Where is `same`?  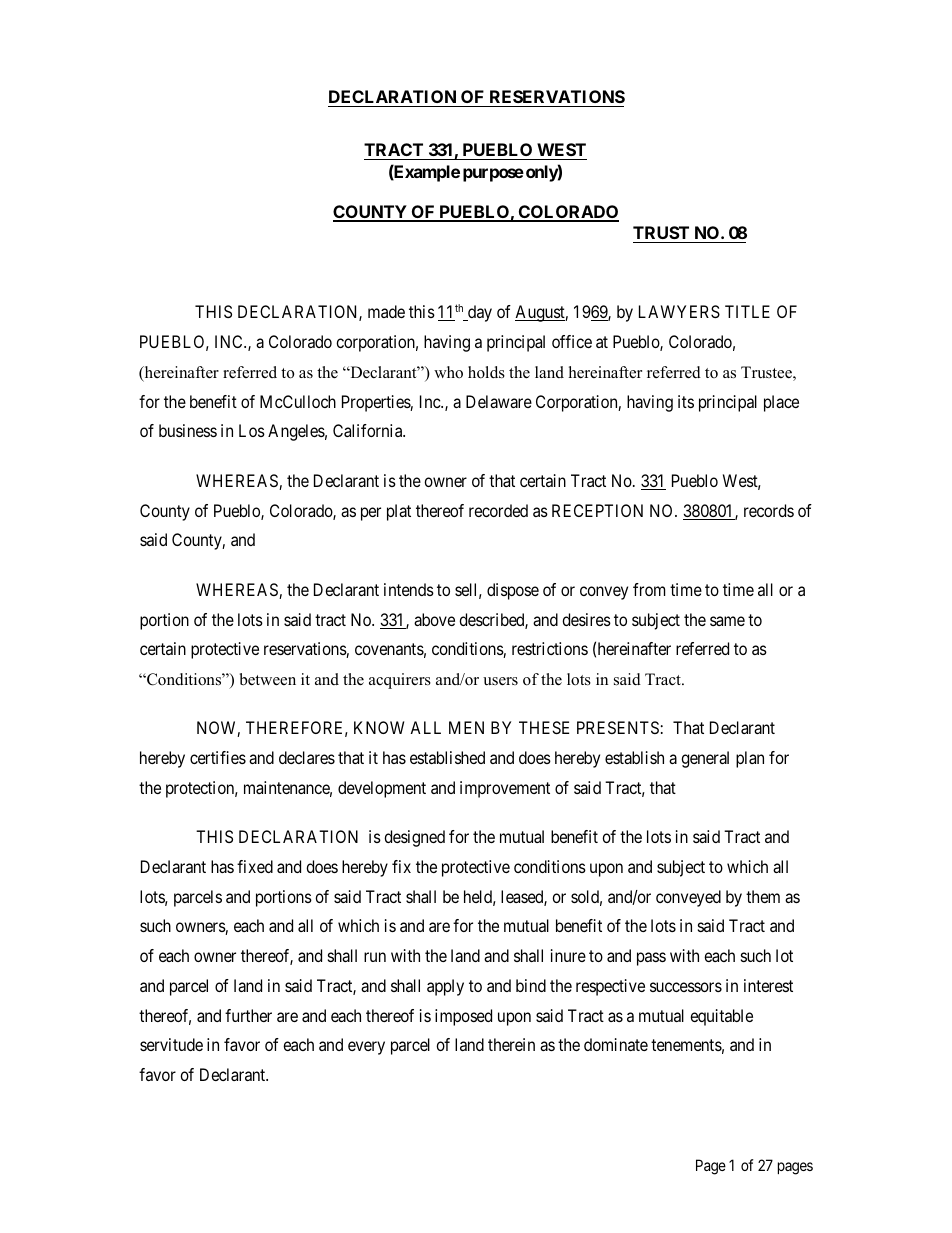
same is located at coordinates (727, 621).
